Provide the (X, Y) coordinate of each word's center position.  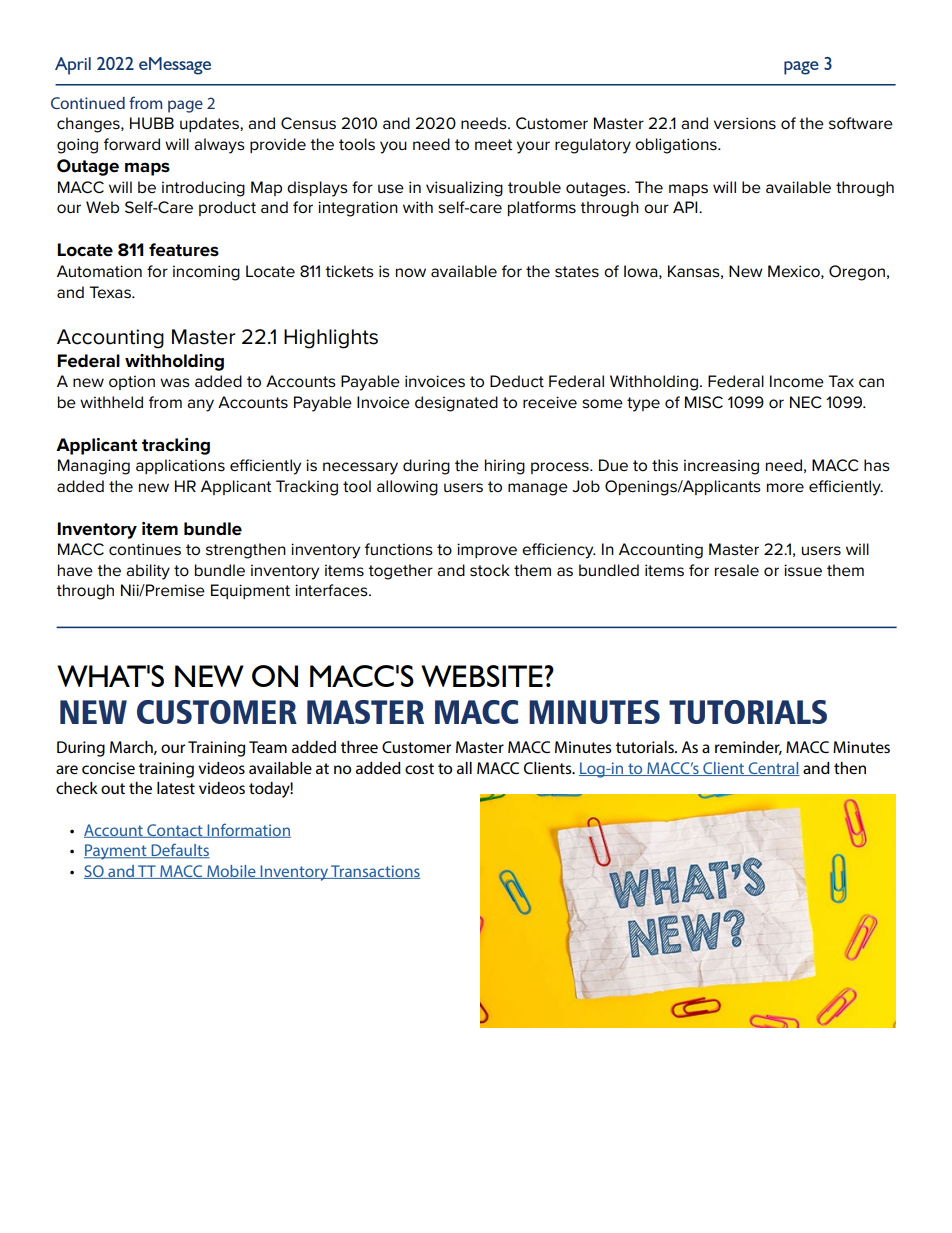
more (785, 488)
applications (180, 466)
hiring (505, 467)
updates (210, 124)
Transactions (375, 872)
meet (494, 144)
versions (745, 123)
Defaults (179, 850)
